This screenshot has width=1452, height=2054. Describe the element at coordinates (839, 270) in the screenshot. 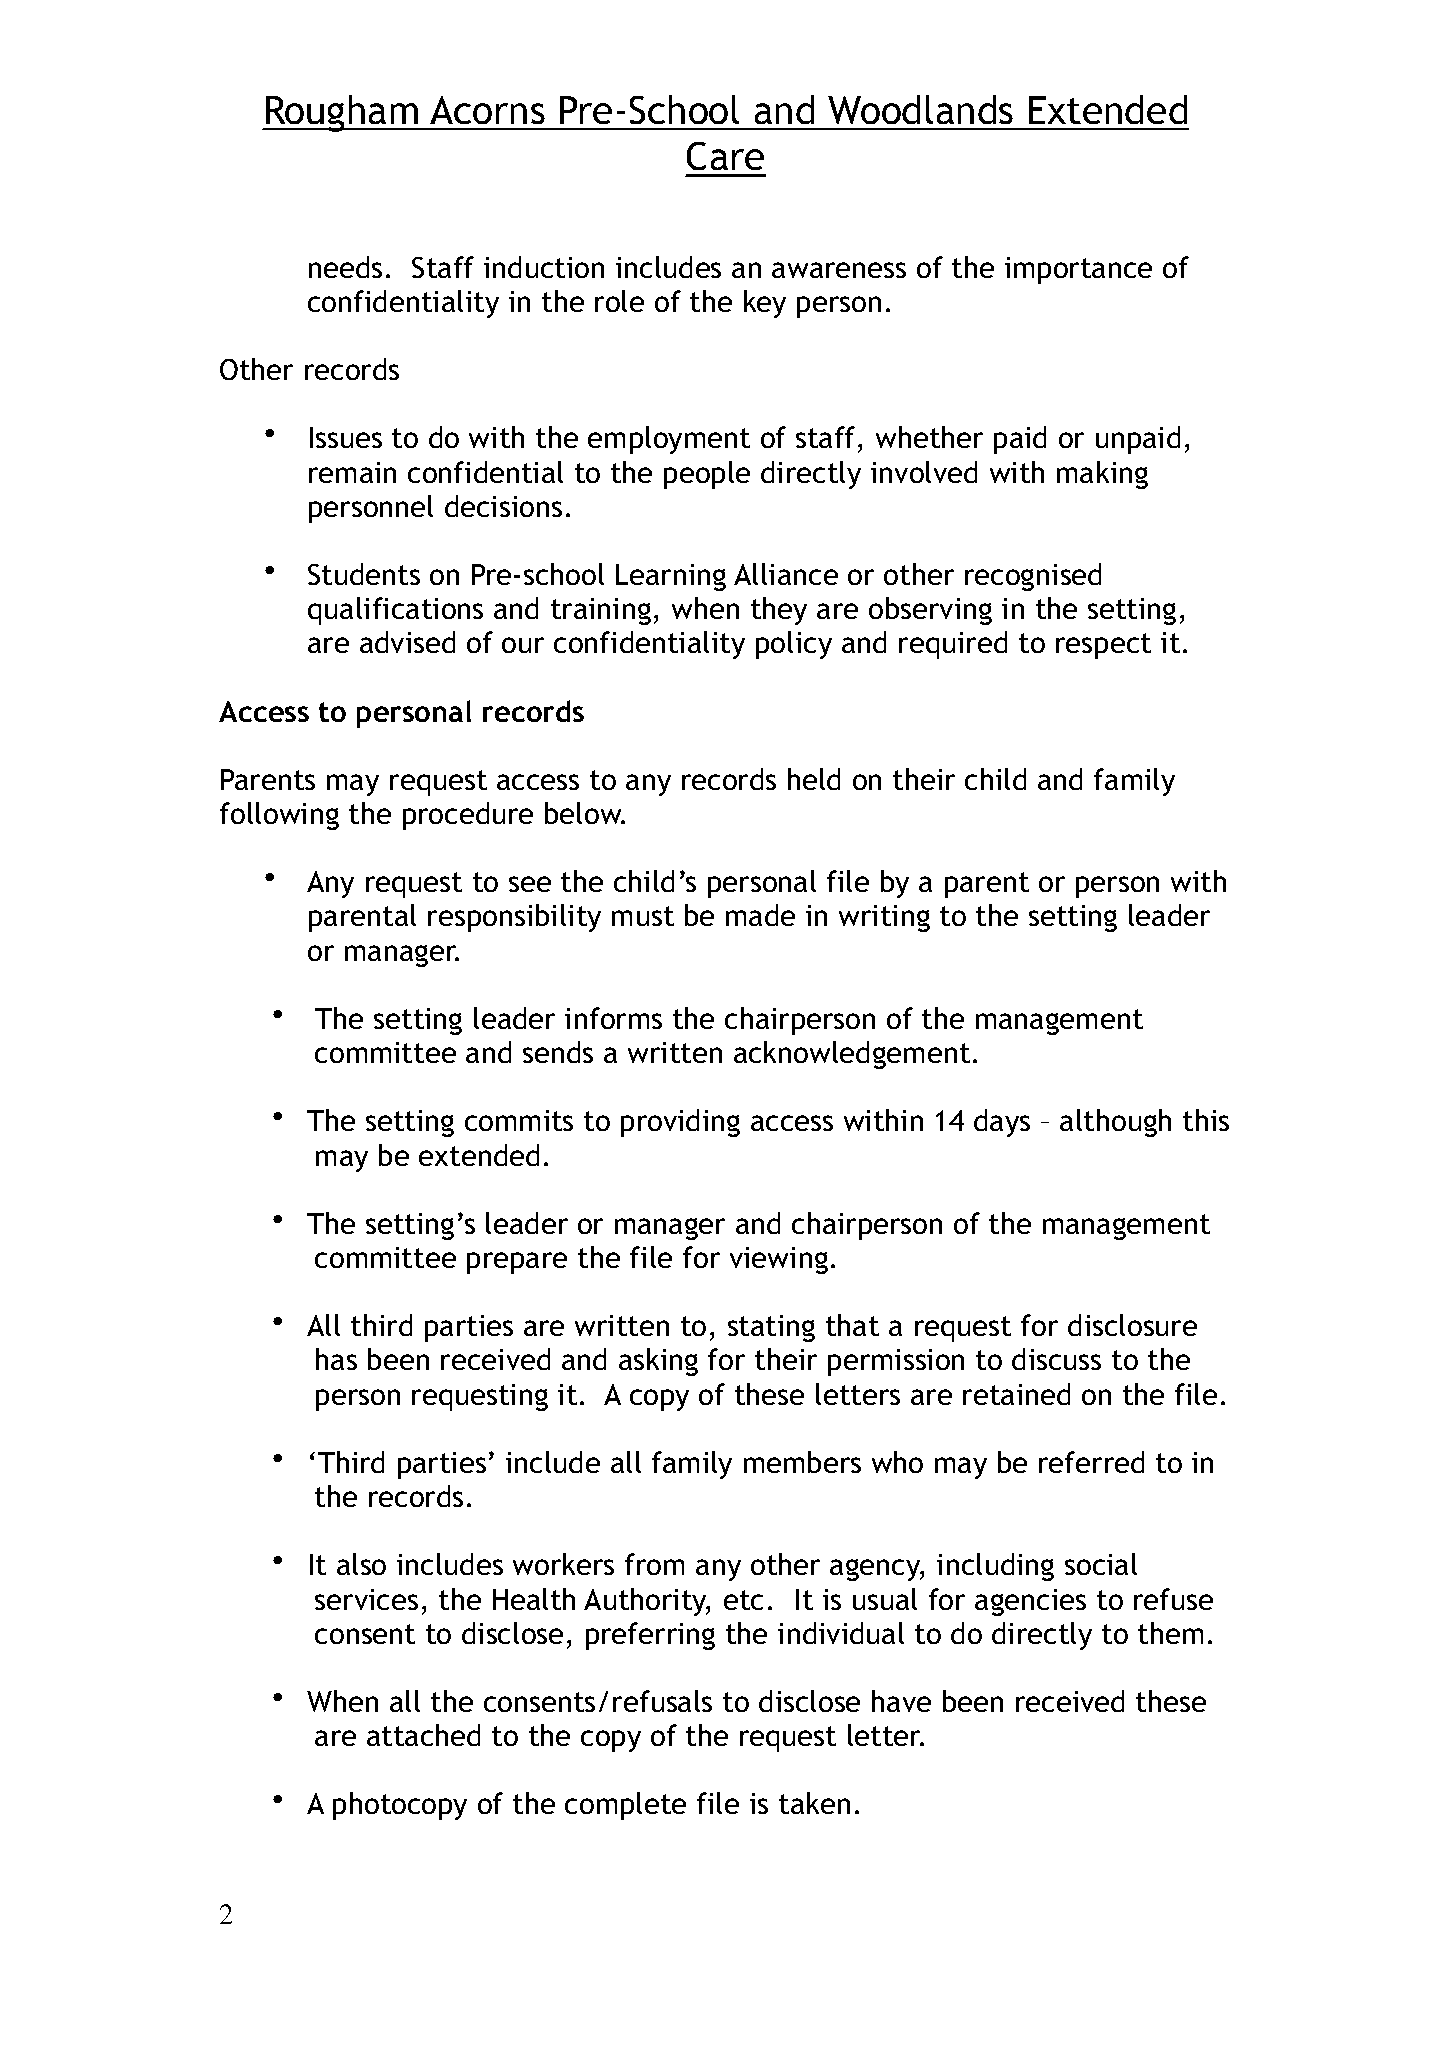

I see `awareness` at that location.
